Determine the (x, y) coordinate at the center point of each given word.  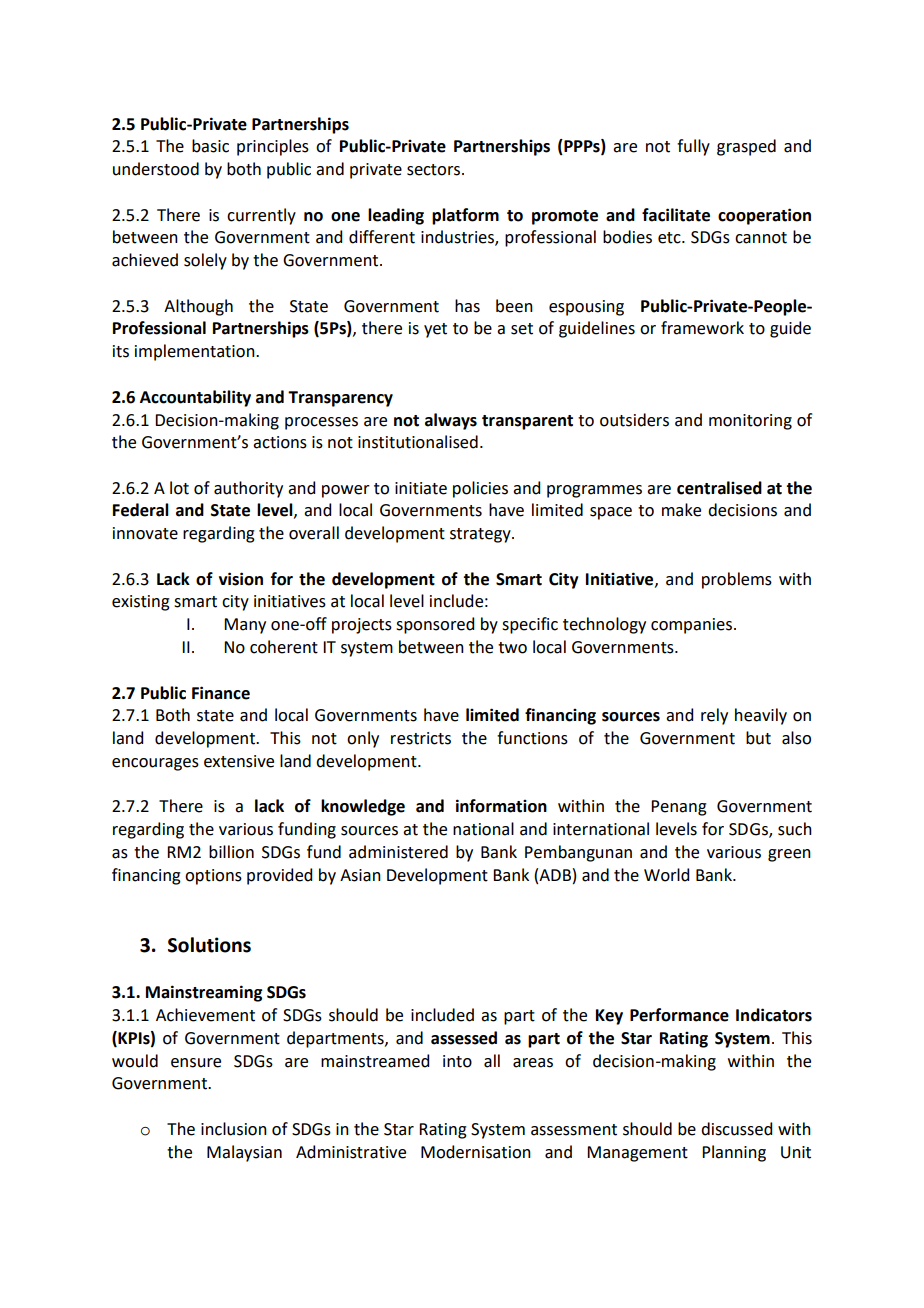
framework (702, 328)
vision (241, 579)
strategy (481, 535)
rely (714, 716)
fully (693, 147)
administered (398, 852)
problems (737, 580)
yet (435, 330)
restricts (421, 738)
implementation (196, 352)
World (666, 875)
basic (210, 146)
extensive (239, 761)
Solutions (209, 945)
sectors (435, 170)
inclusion (234, 1129)
